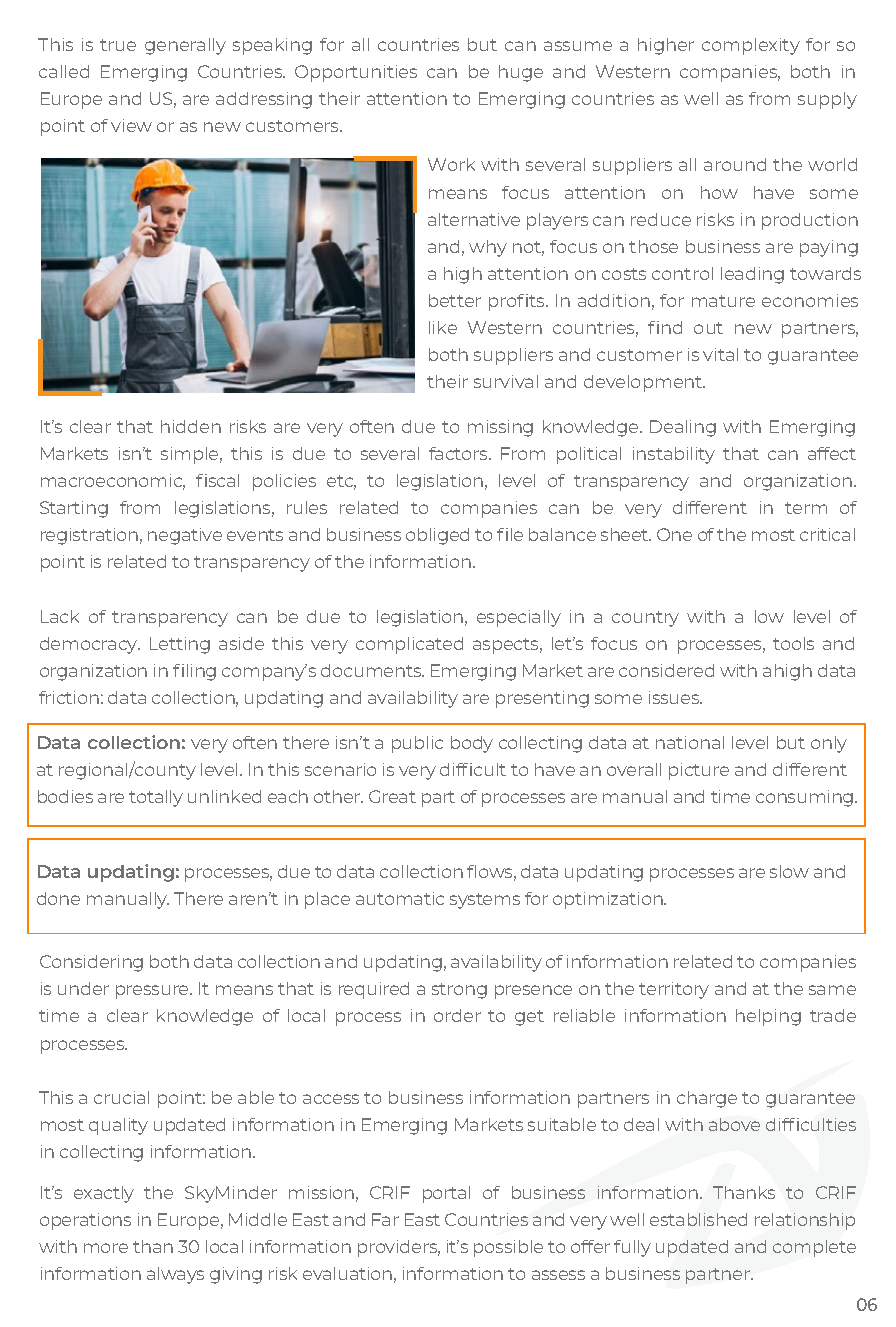 Image resolution: width=896 pixels, height=1327 pixels. What do you see at coordinates (106, 1248) in the screenshot?
I see `more` at bounding box center [106, 1248].
